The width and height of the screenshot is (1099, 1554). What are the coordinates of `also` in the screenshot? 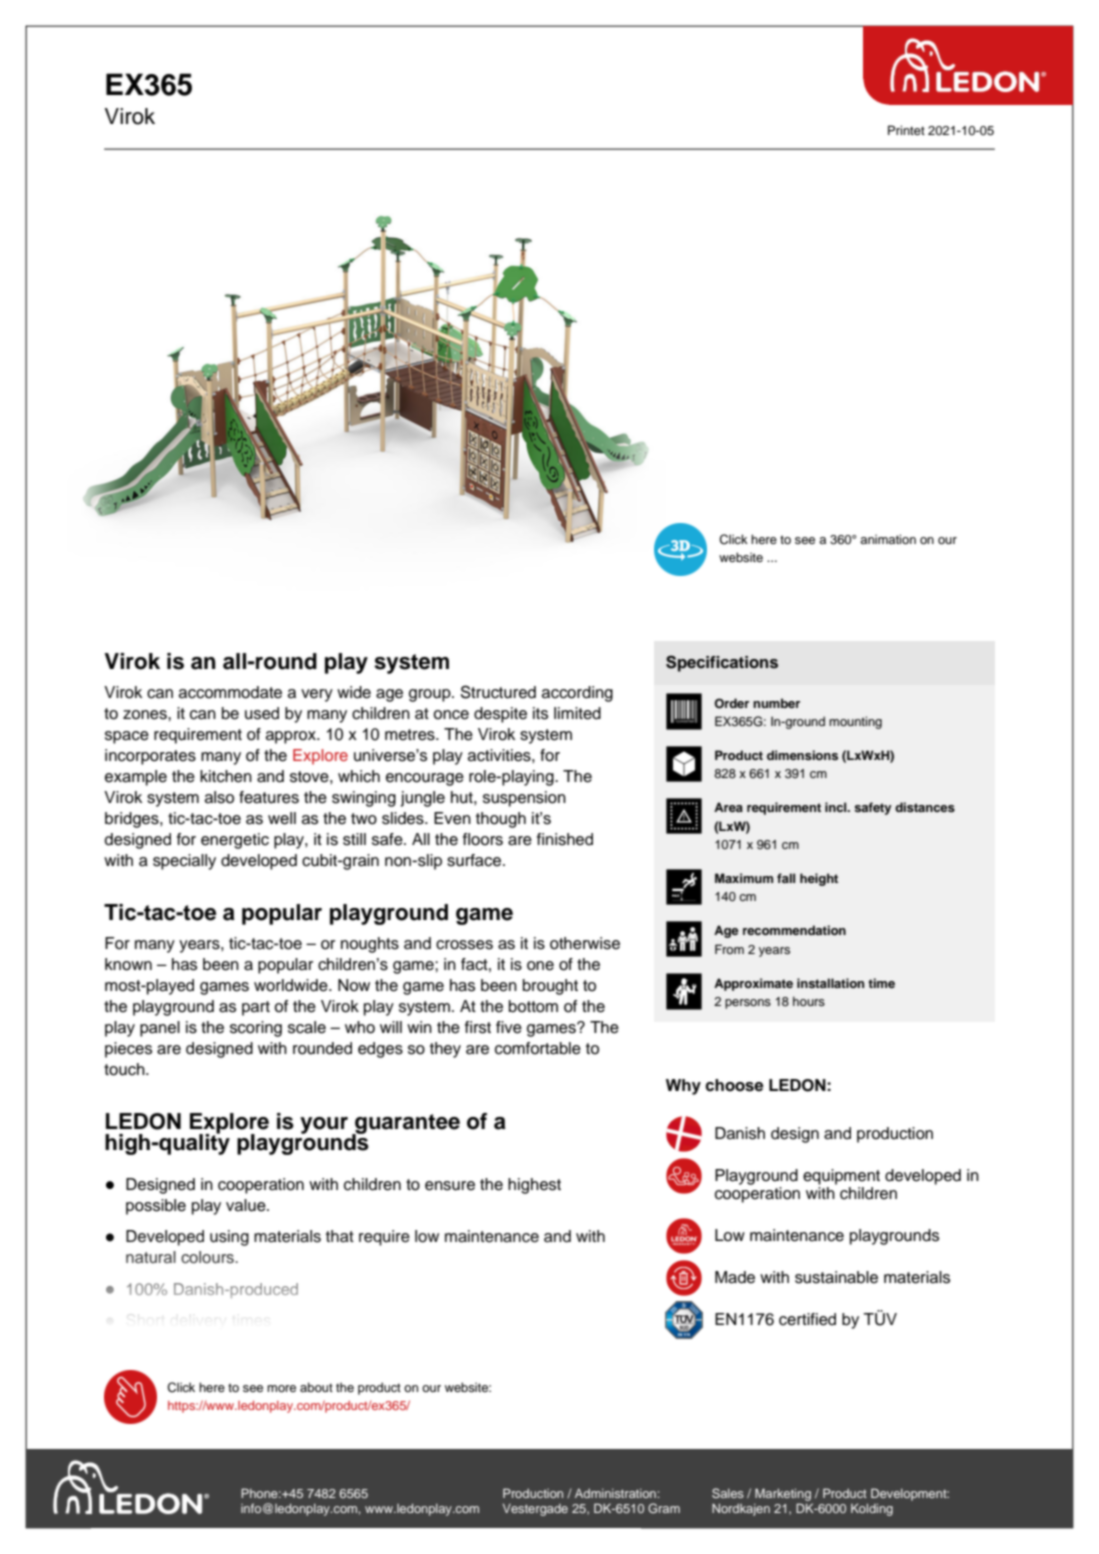 It's located at (219, 797).
